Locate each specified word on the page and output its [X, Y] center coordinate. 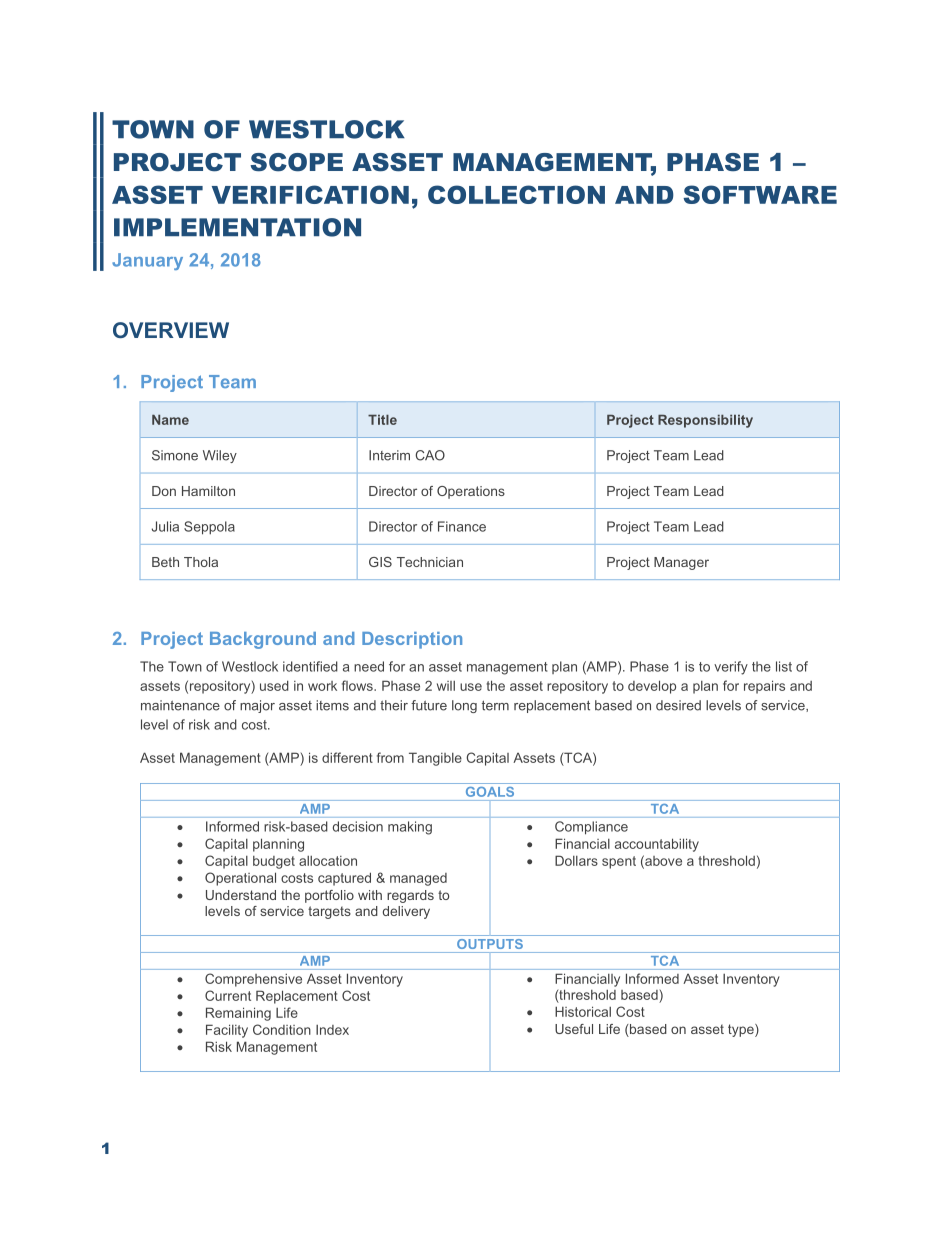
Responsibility [705, 421]
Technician [430, 562]
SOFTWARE [760, 194]
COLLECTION [516, 194]
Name [170, 420]
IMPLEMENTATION [237, 227]
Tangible [435, 759]
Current [228, 995]
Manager [681, 563]
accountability [657, 845]
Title [382, 420]
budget [274, 862]
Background [263, 640]
